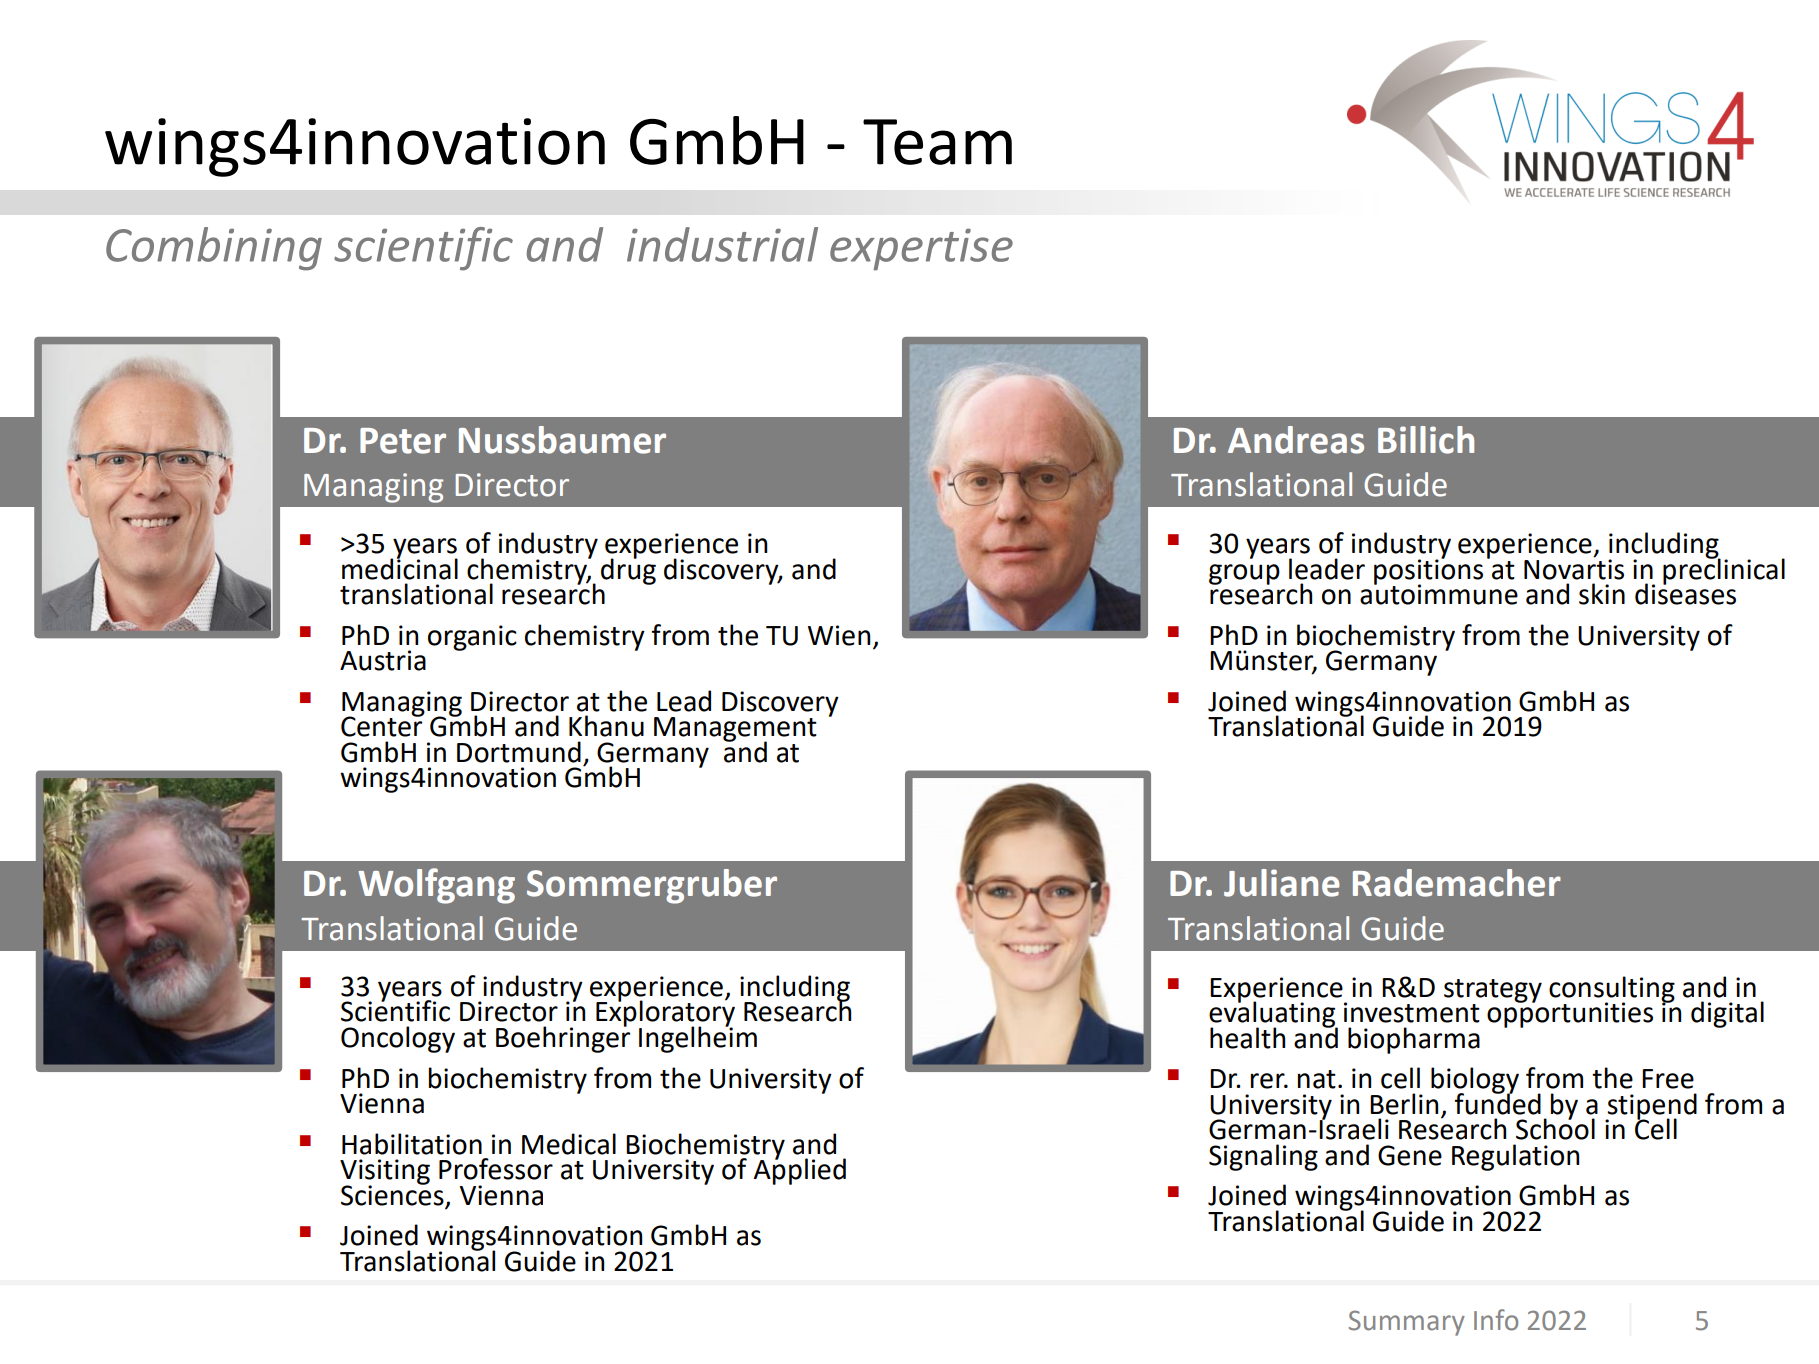  What do you see at coordinates (1602, 594) in the screenshot?
I see `skin` at bounding box center [1602, 594].
